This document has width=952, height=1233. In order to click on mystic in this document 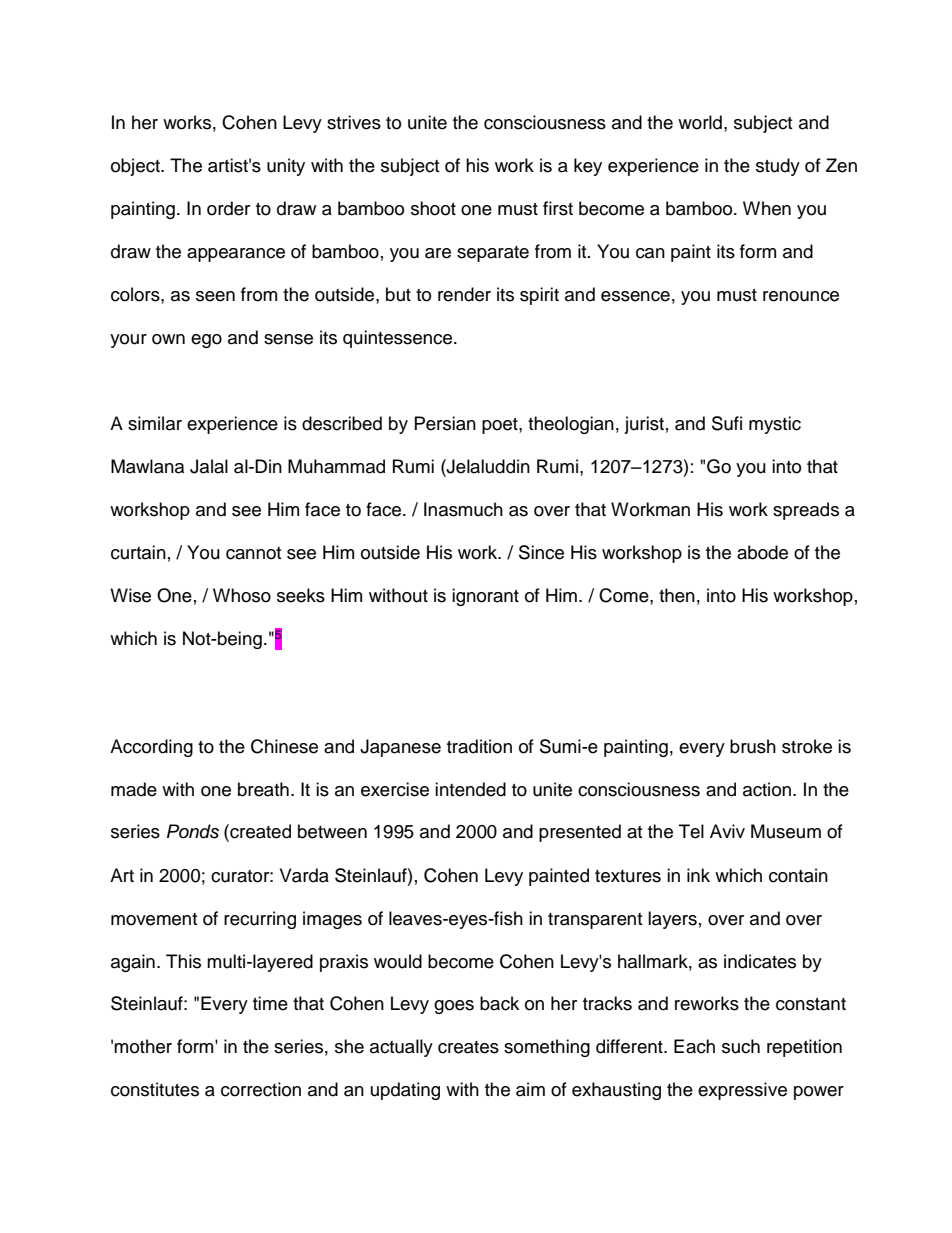, I will do `click(775, 425)`.
